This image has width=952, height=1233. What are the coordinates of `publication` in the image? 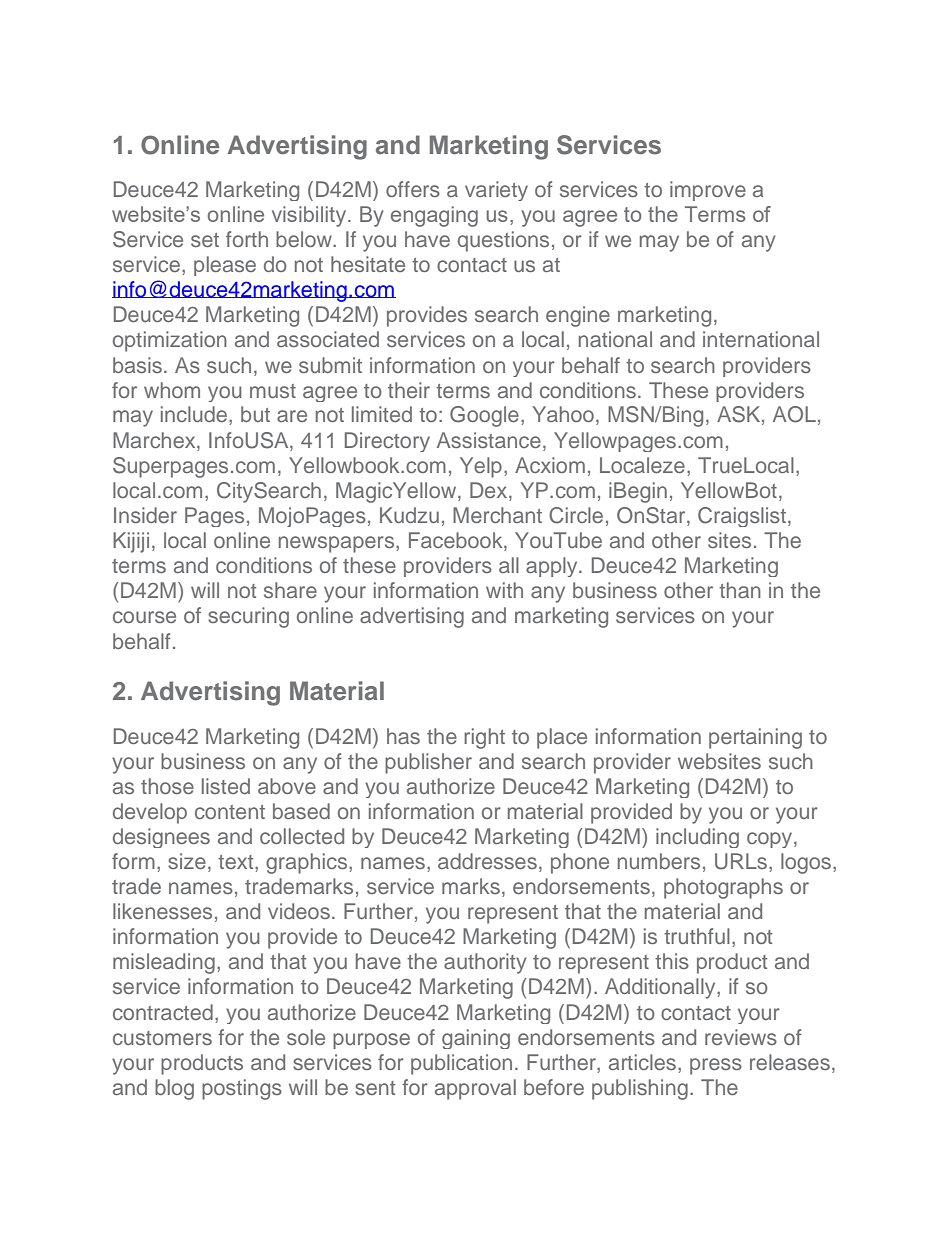 It's located at (461, 1064).
